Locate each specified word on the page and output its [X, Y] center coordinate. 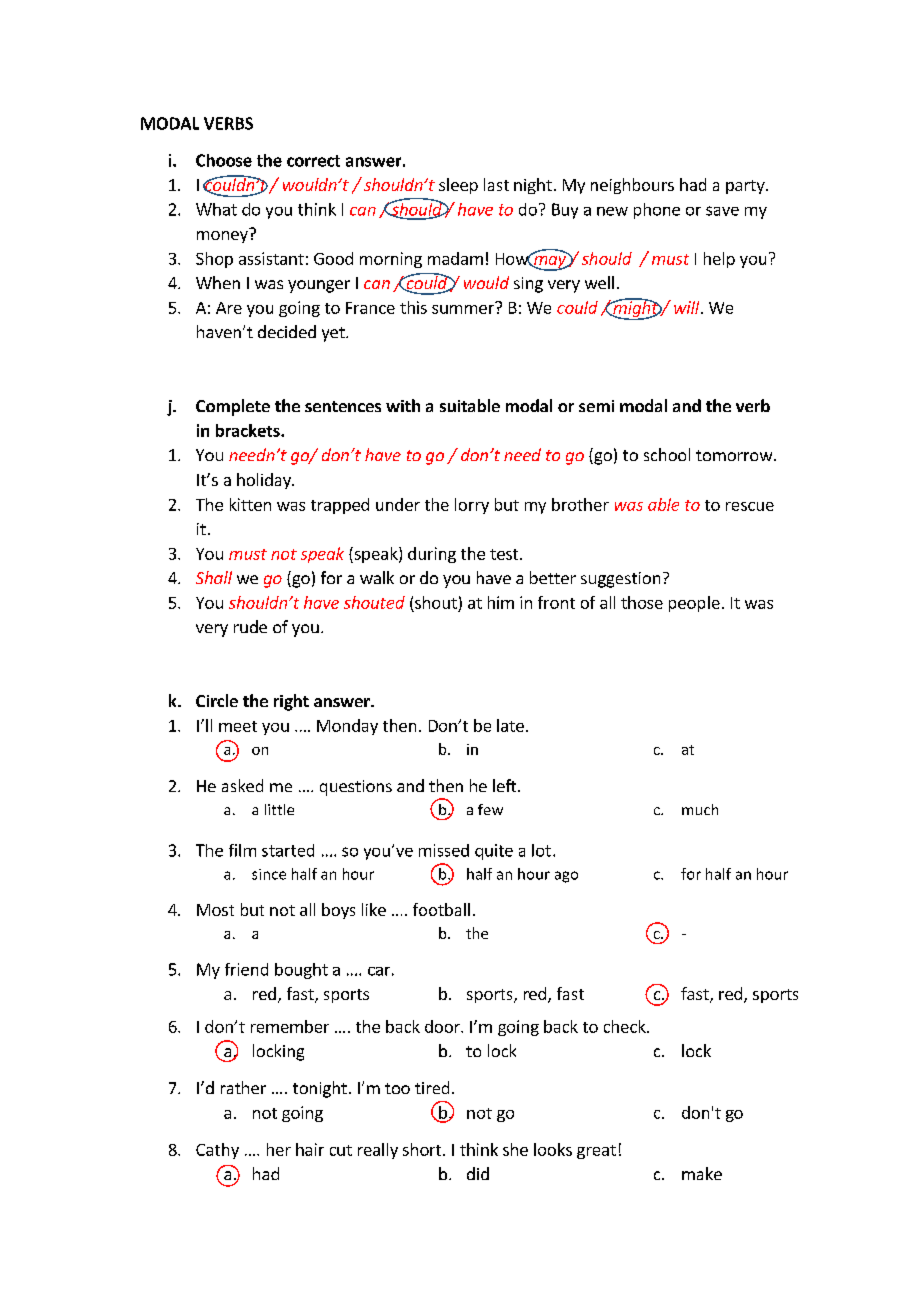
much [700, 809]
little [279, 809]
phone [657, 211]
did [478, 1173]
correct [313, 161]
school [667, 454]
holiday [265, 481]
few [490, 809]
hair [310, 1149]
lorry [472, 506]
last [496, 184]
